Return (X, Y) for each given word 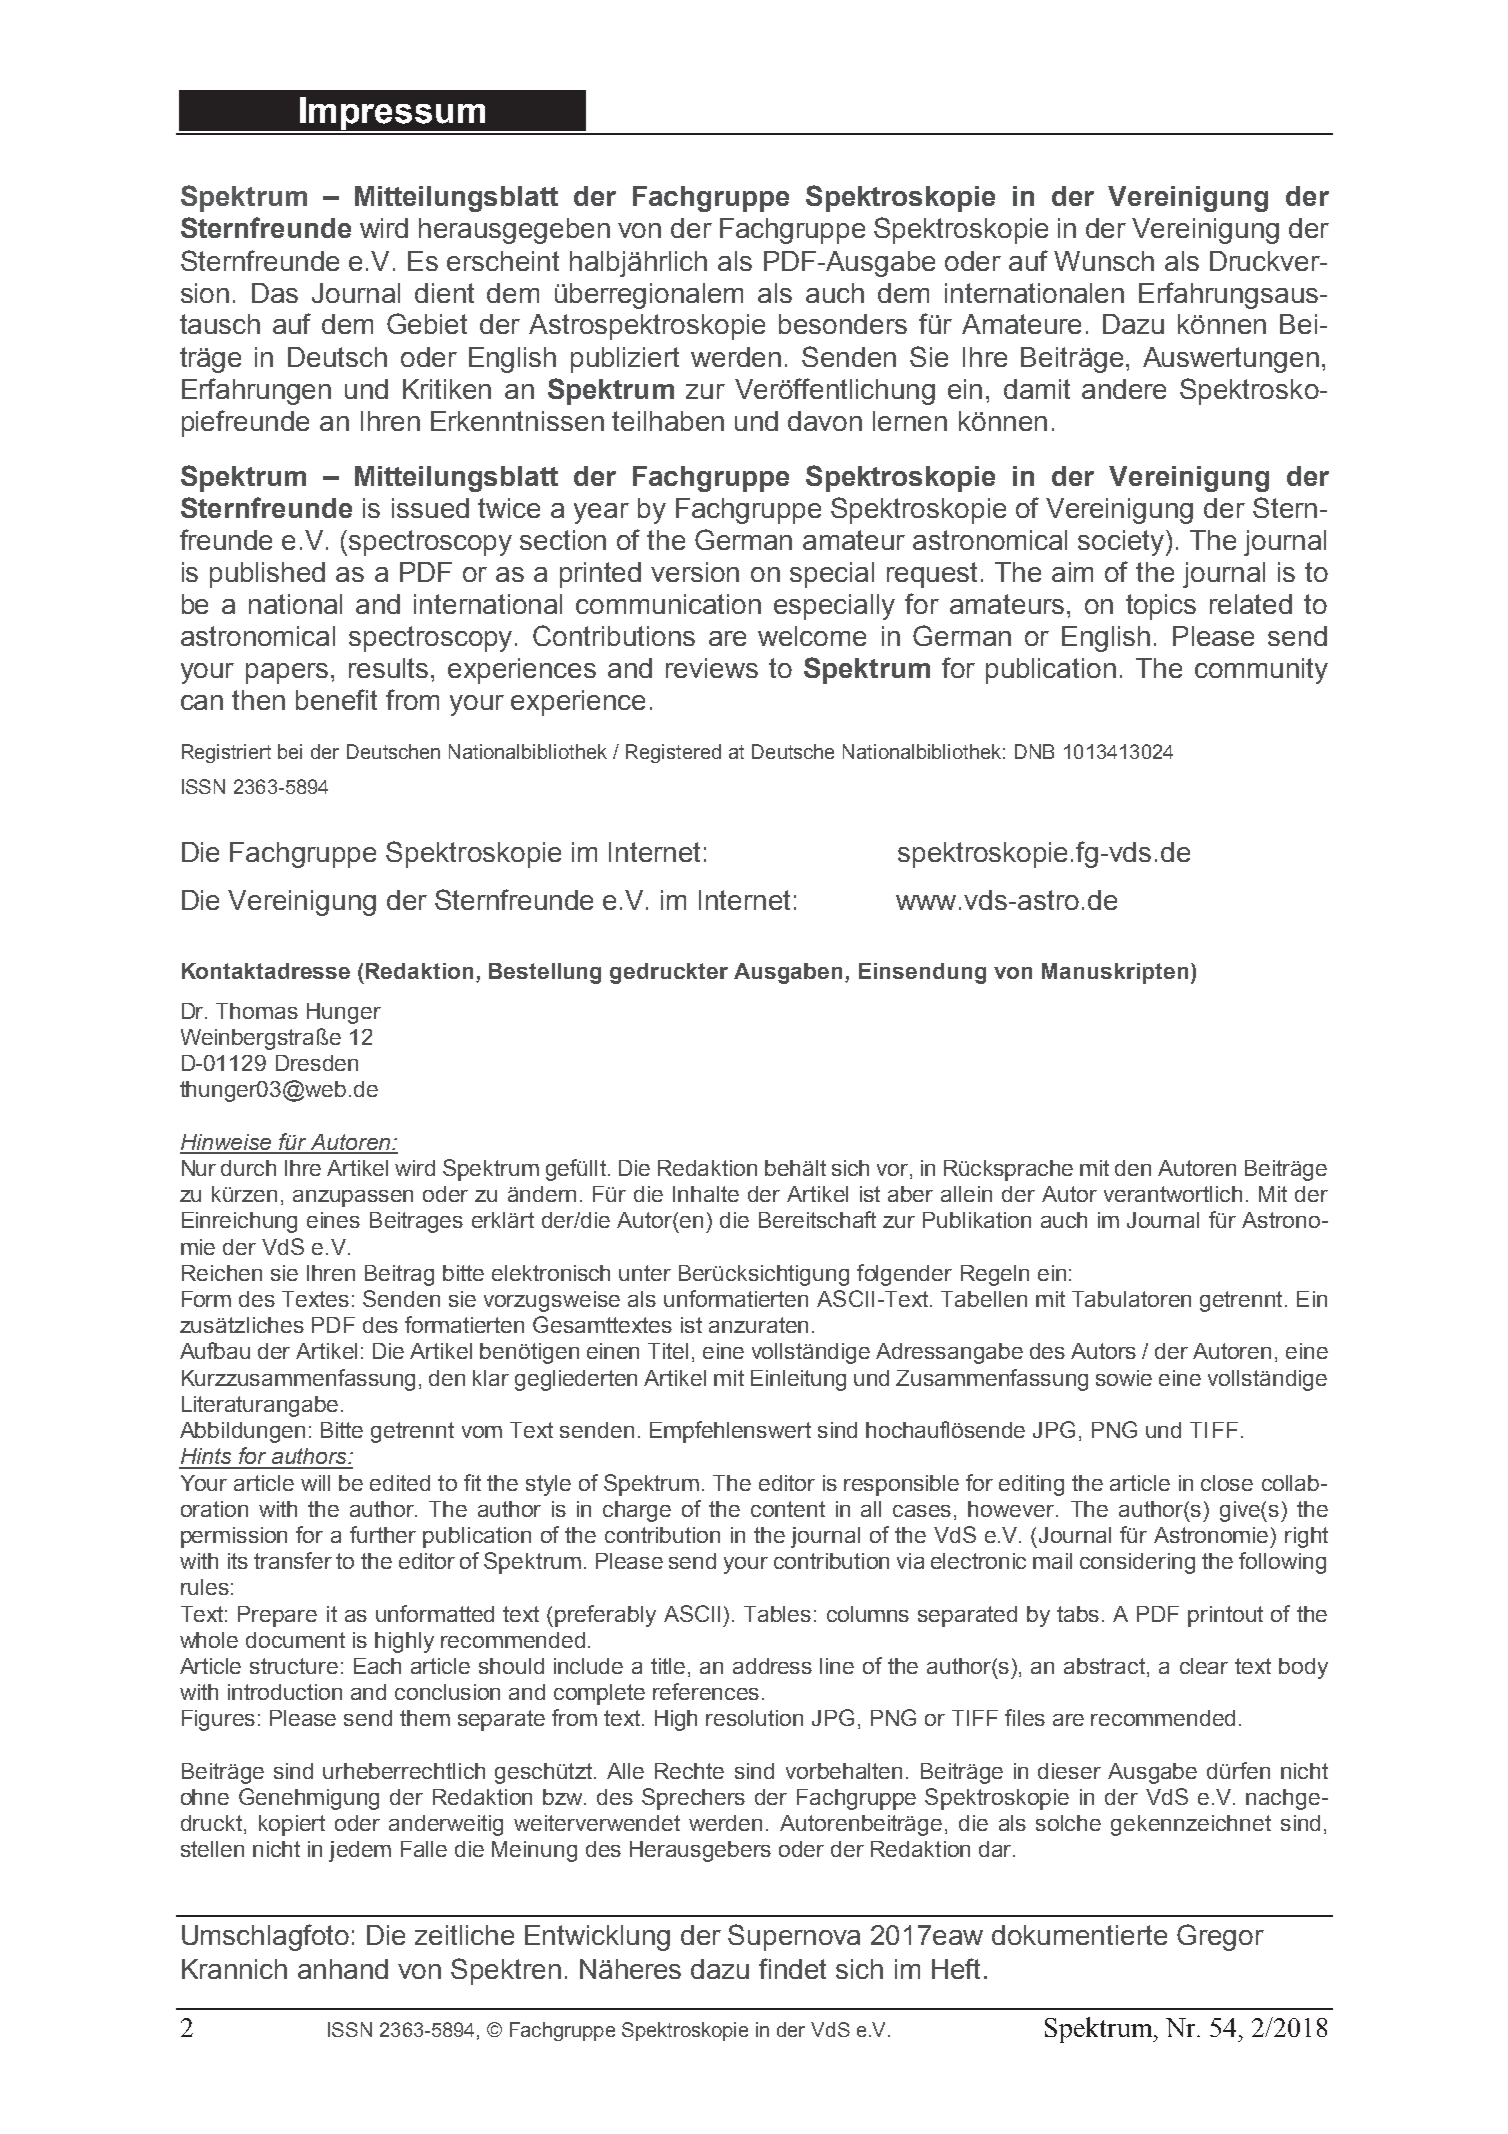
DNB (1034, 751)
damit (1037, 389)
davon (825, 421)
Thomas (257, 1011)
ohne (205, 1797)
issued (430, 508)
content (788, 1509)
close (1227, 1483)
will (315, 1483)
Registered (673, 753)
